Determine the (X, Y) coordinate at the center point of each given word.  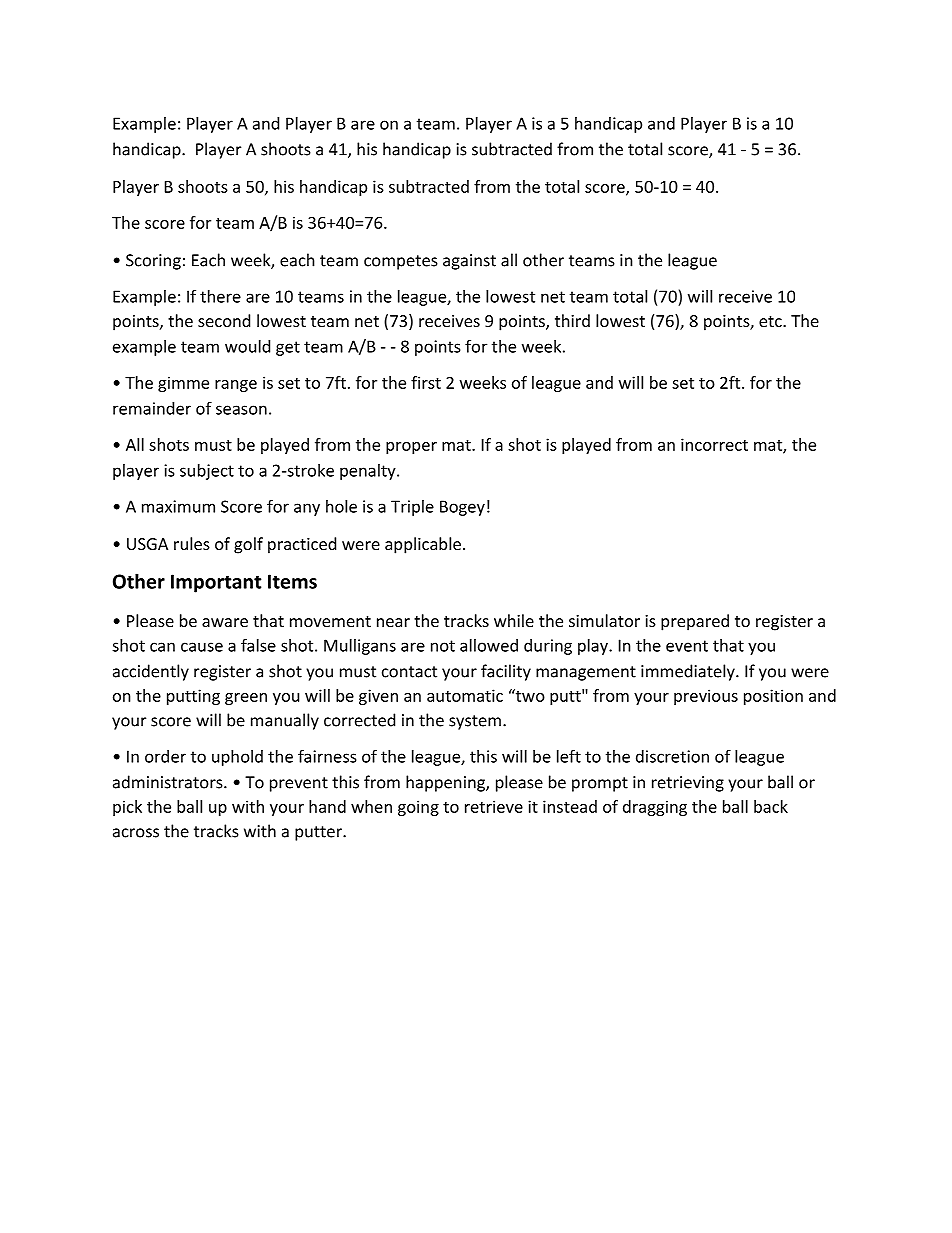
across (136, 833)
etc (770, 321)
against (469, 262)
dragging (655, 808)
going (418, 808)
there (220, 296)
